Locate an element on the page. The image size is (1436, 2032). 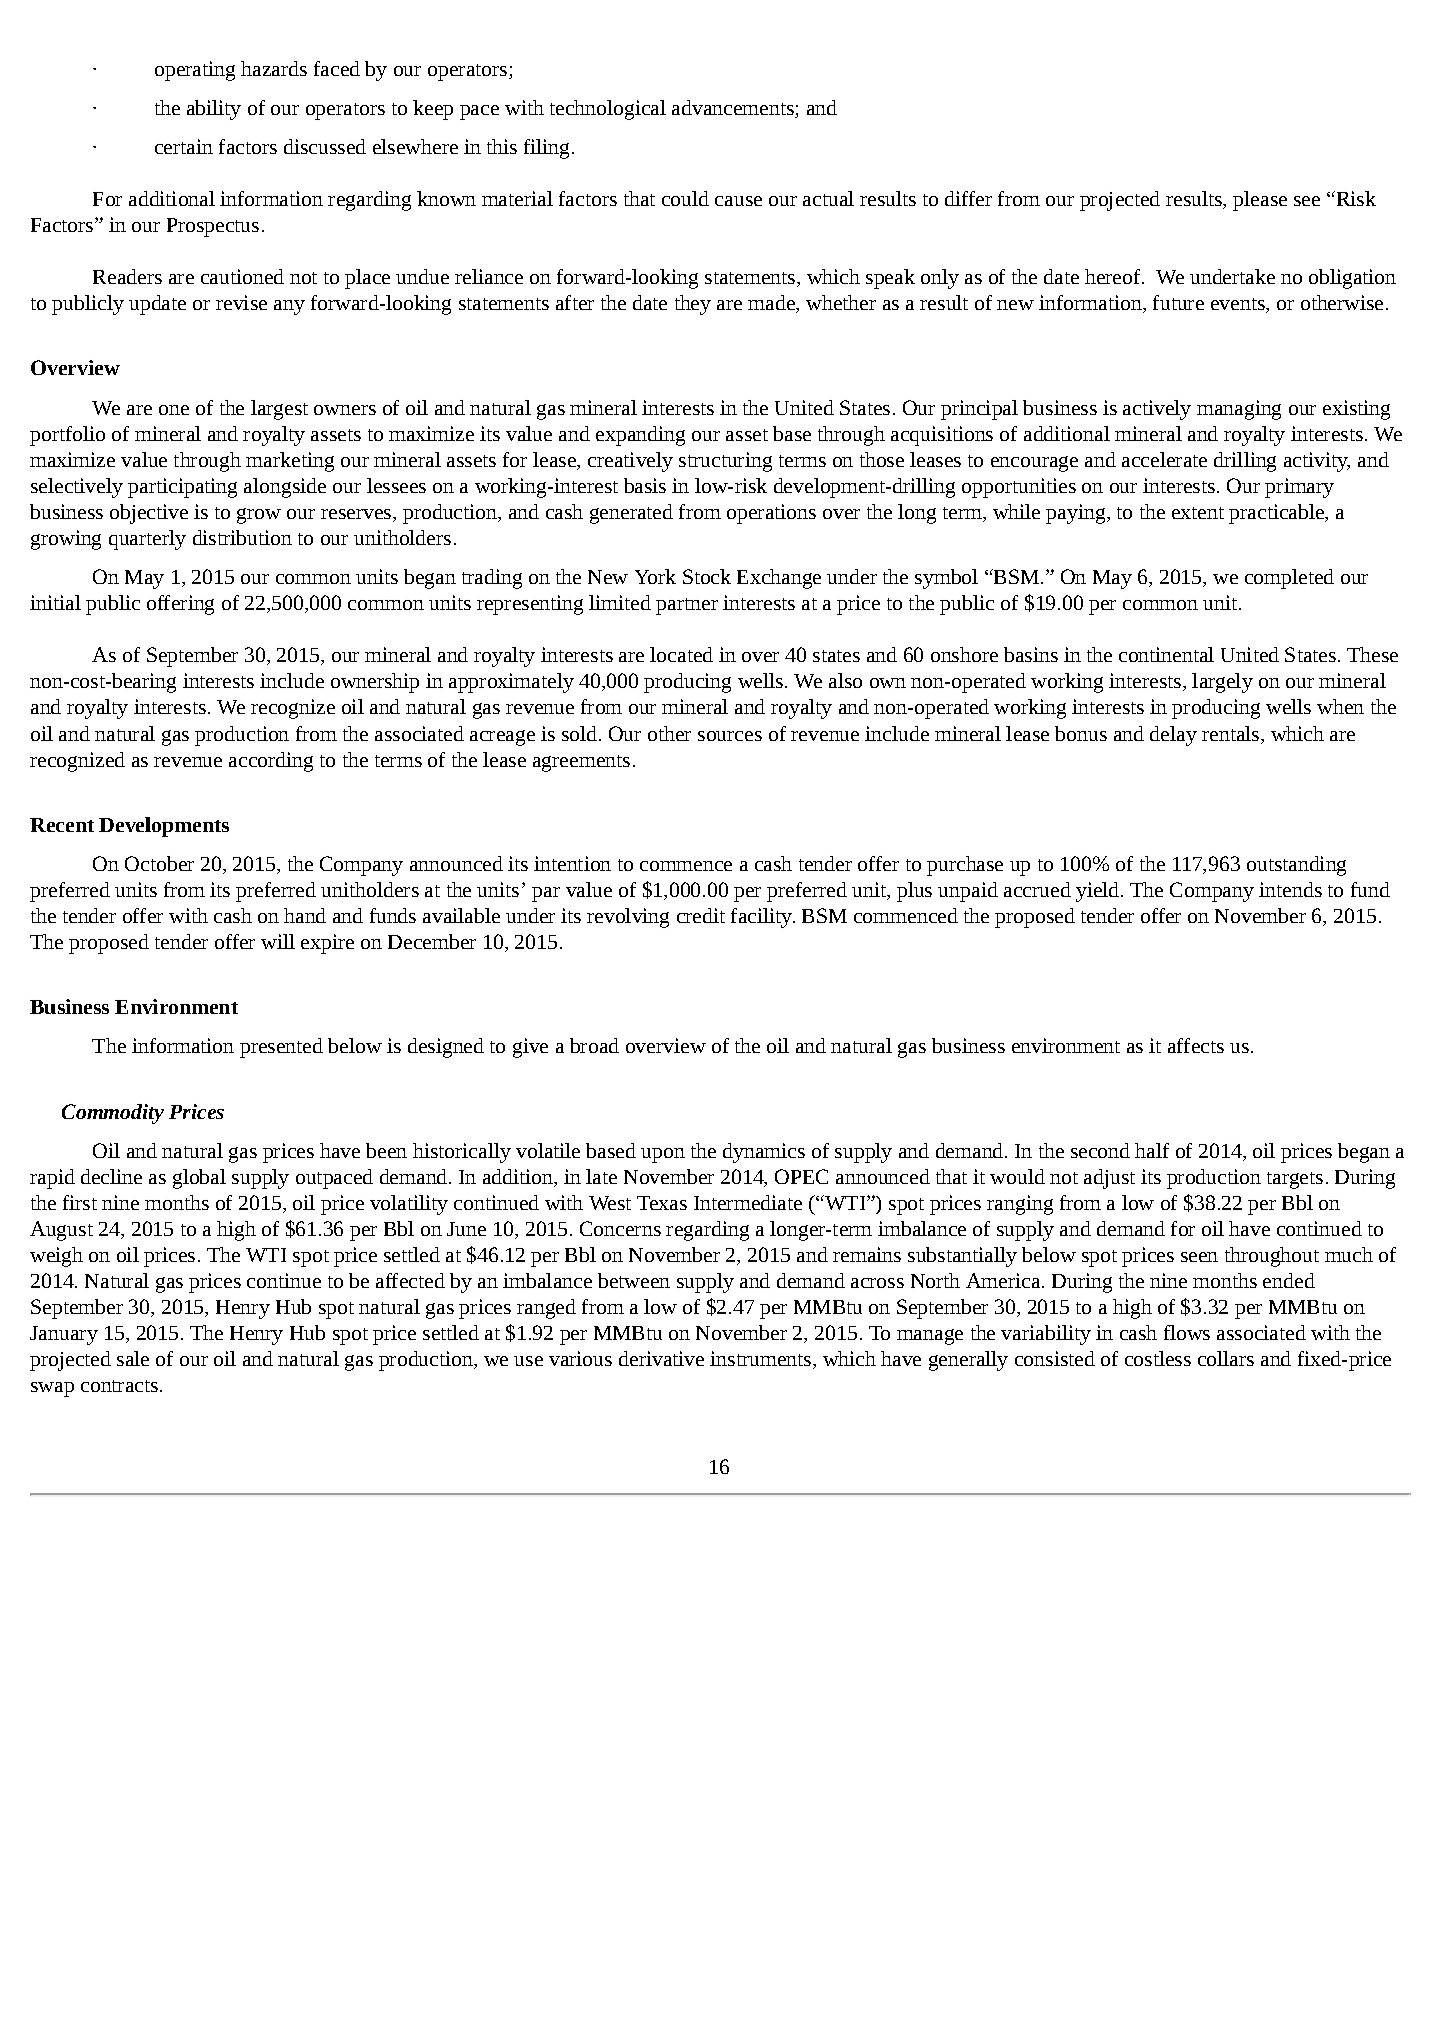
sources is located at coordinates (730, 736).
